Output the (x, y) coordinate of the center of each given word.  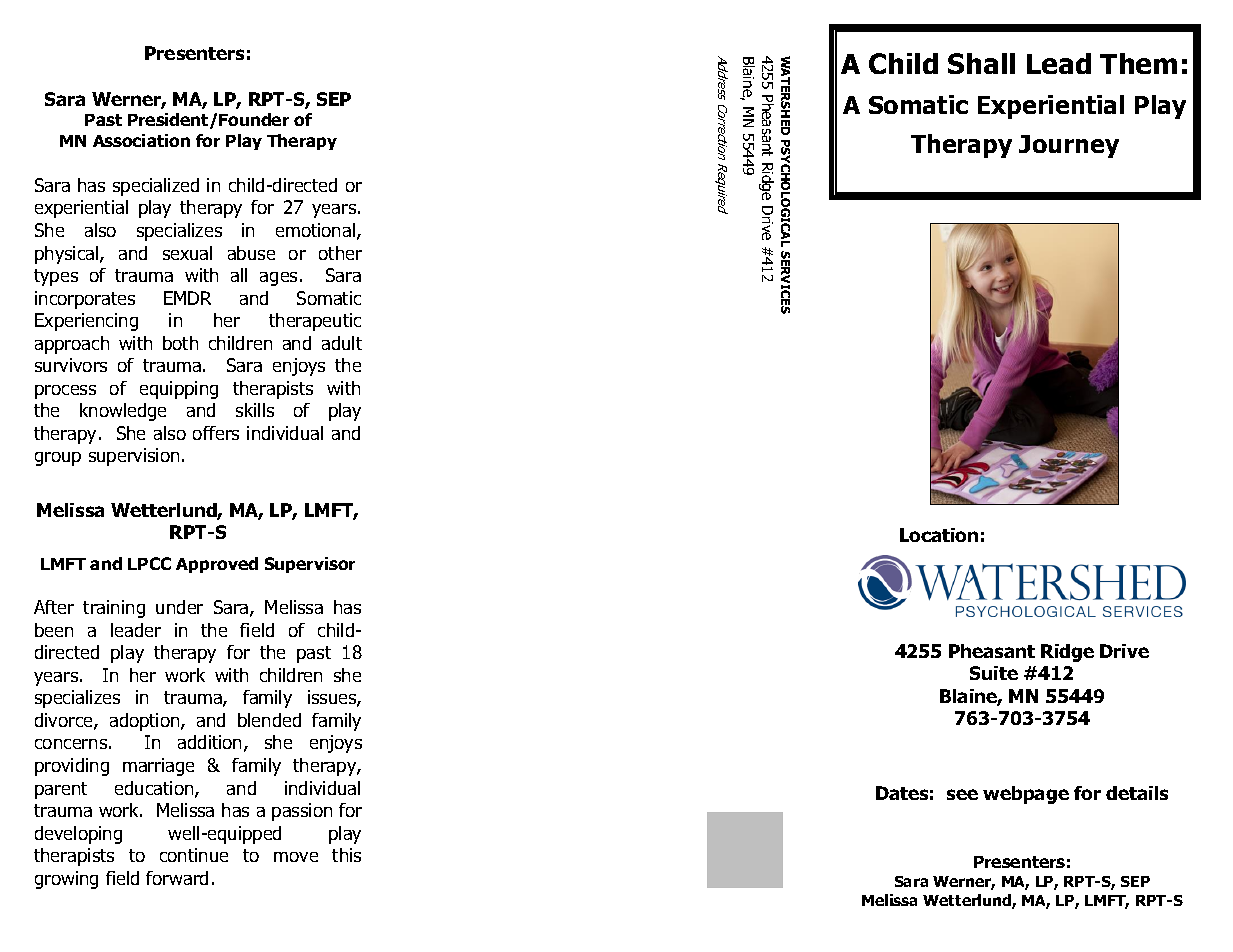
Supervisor (310, 565)
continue (194, 855)
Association (141, 140)
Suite (994, 673)
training (114, 609)
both (180, 343)
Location (939, 535)
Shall (981, 63)
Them (1138, 63)
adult (342, 343)
